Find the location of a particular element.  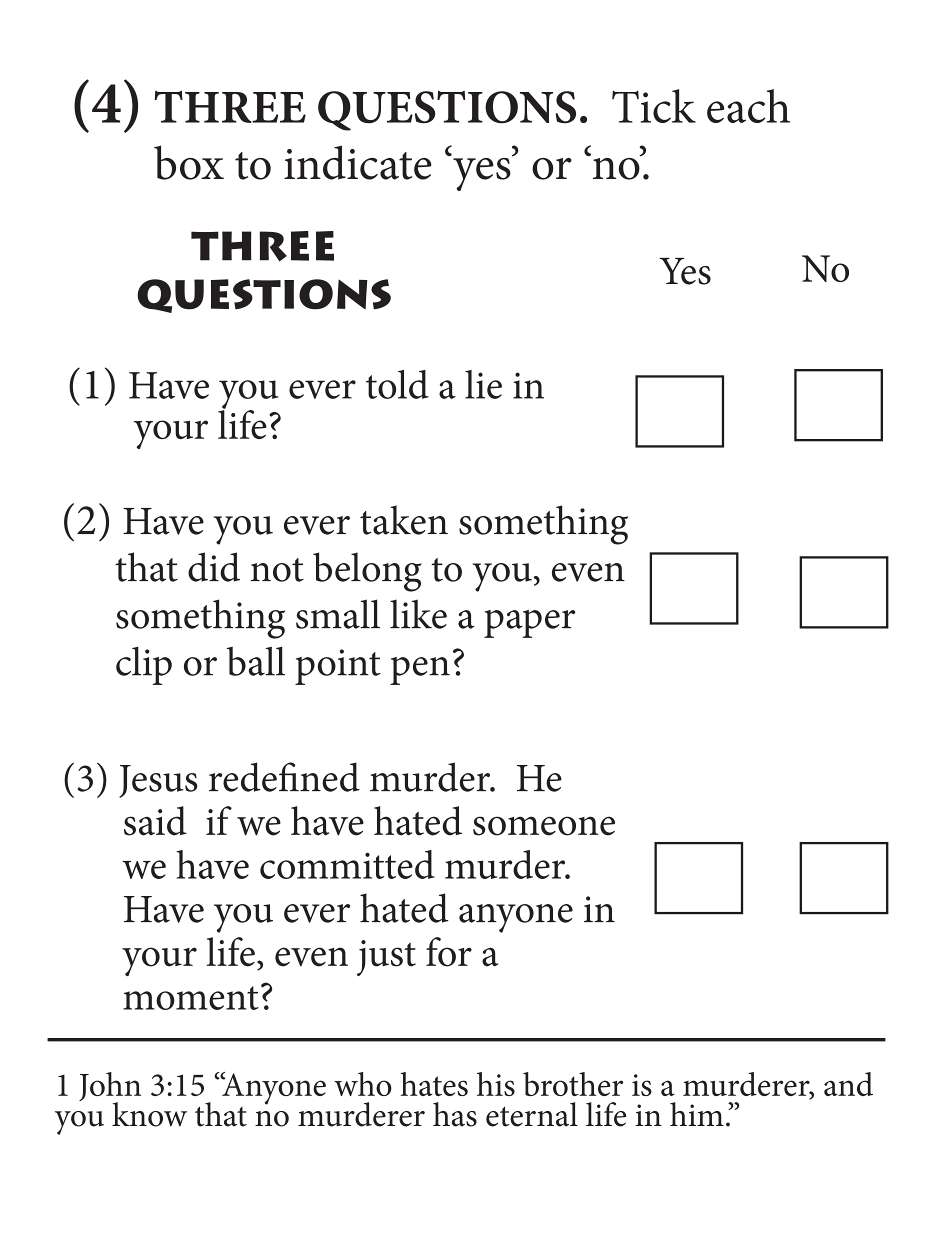

like is located at coordinates (418, 614).
